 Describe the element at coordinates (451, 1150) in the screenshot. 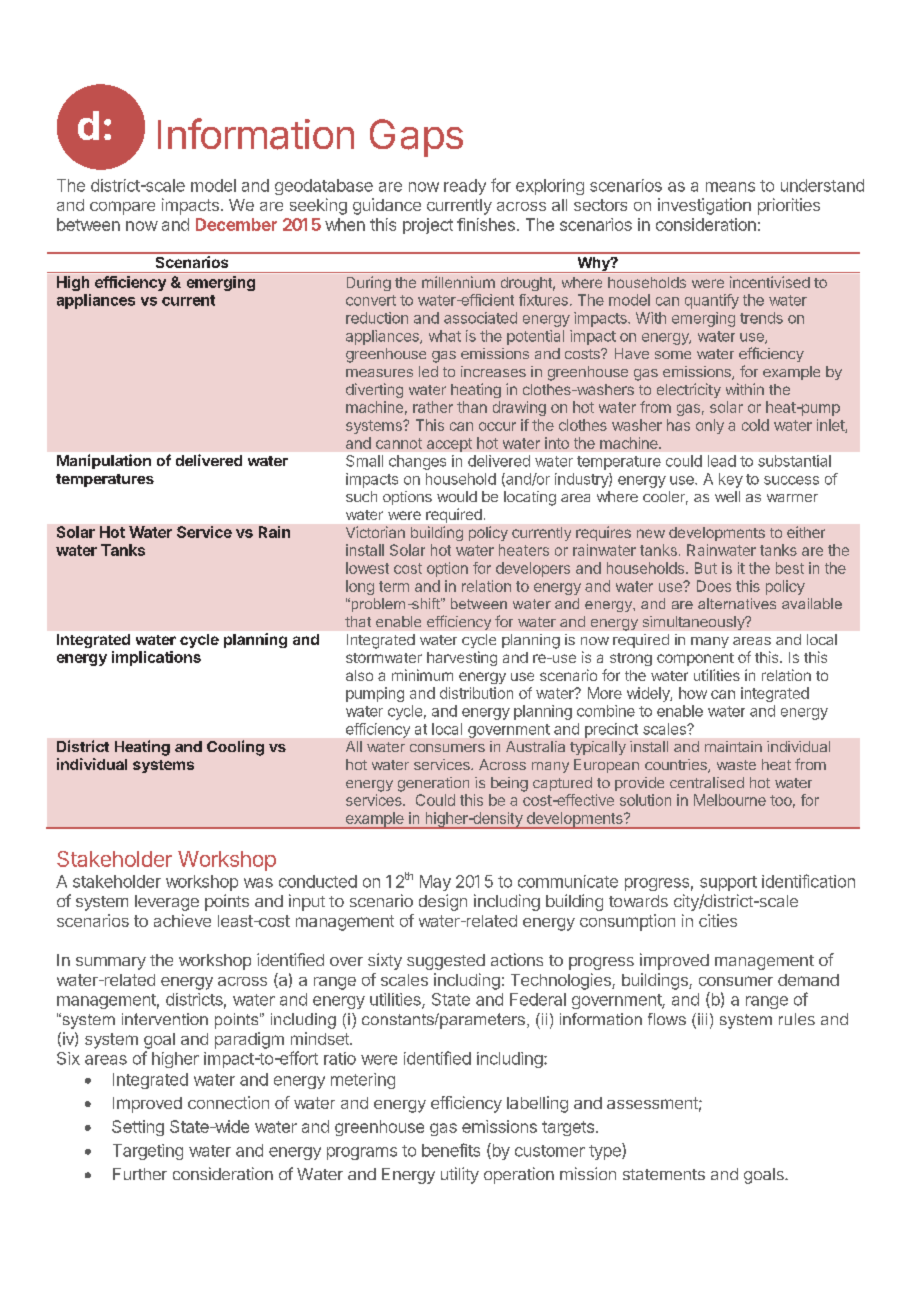

I see `benefits` at that location.
